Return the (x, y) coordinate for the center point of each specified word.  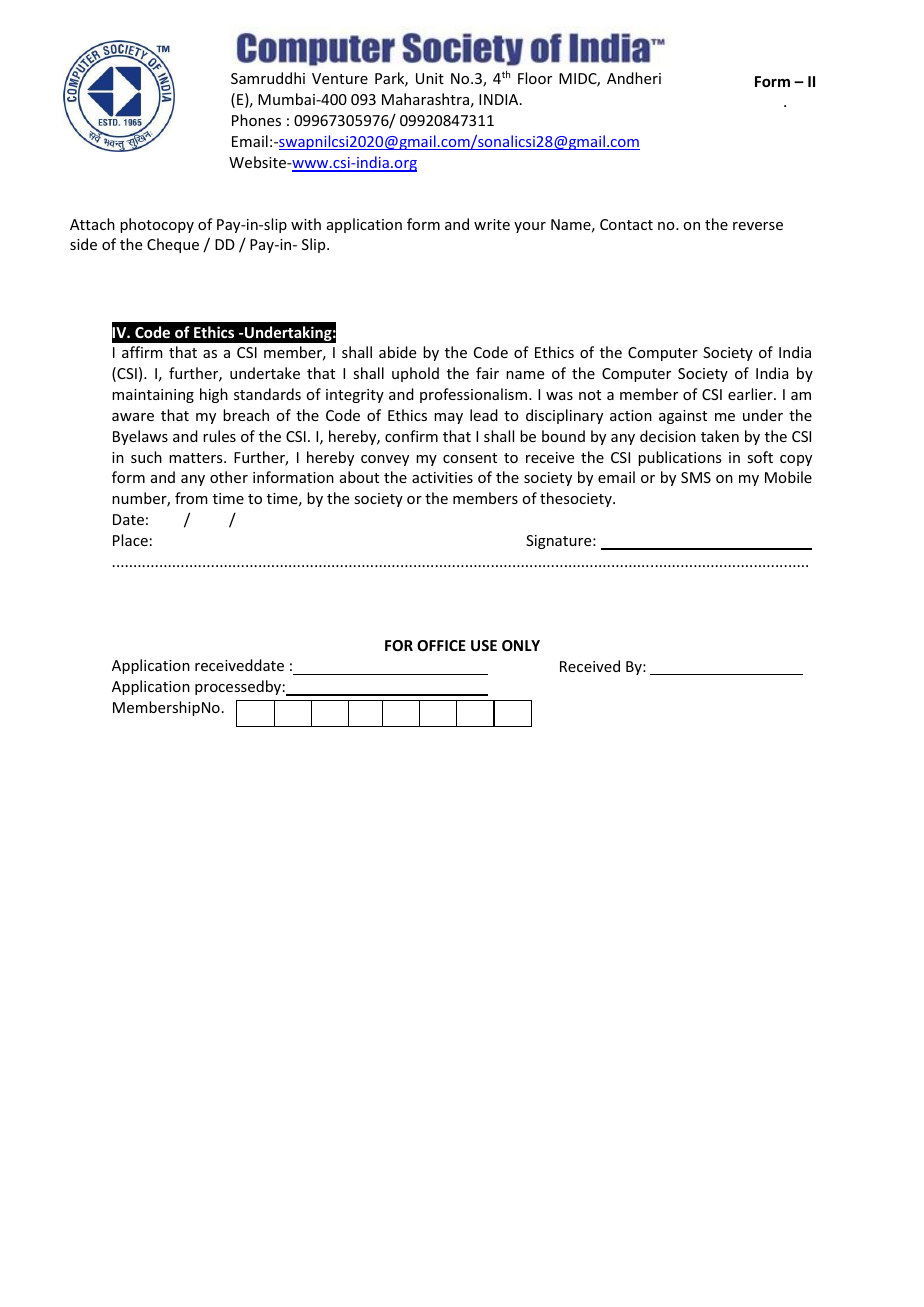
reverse (758, 226)
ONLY (521, 645)
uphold (415, 374)
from (191, 498)
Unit (430, 78)
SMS (696, 477)
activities (442, 477)
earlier (751, 394)
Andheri (634, 78)
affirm (142, 352)
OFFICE (441, 645)
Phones (256, 120)
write (492, 224)
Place (130, 540)
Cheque (173, 245)
